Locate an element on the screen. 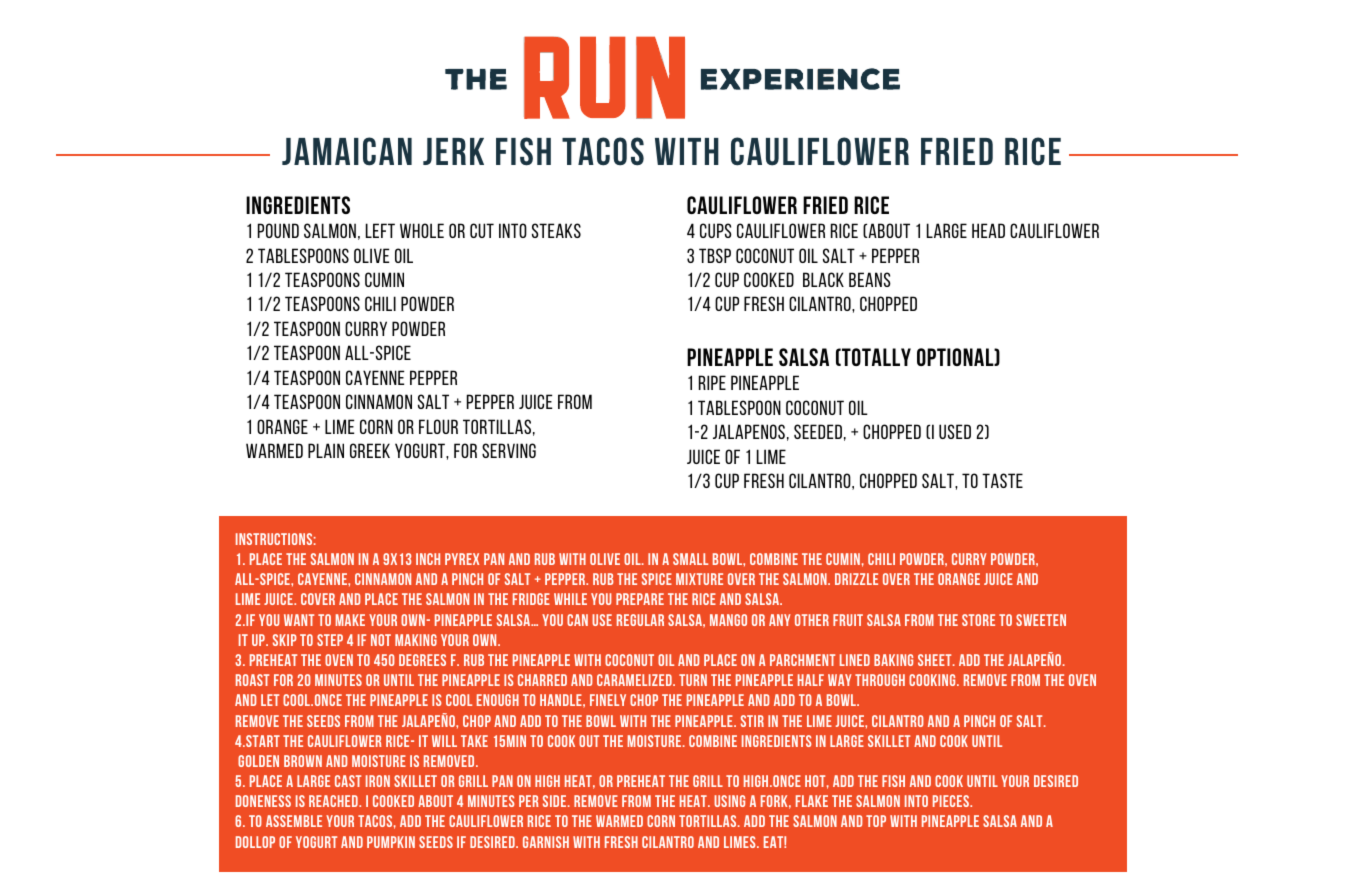  Using is located at coordinates (729, 801).
